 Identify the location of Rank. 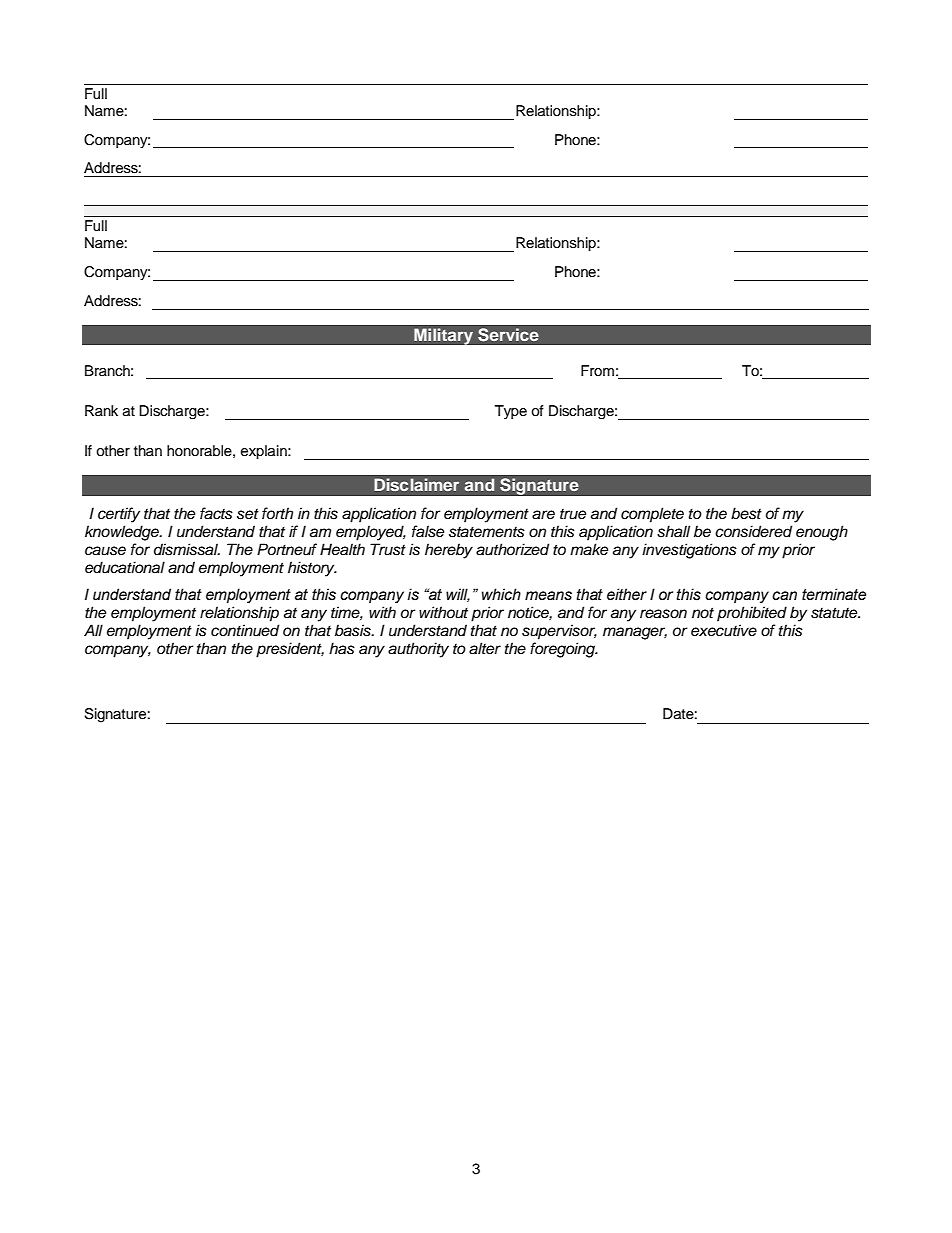
(101, 410).
